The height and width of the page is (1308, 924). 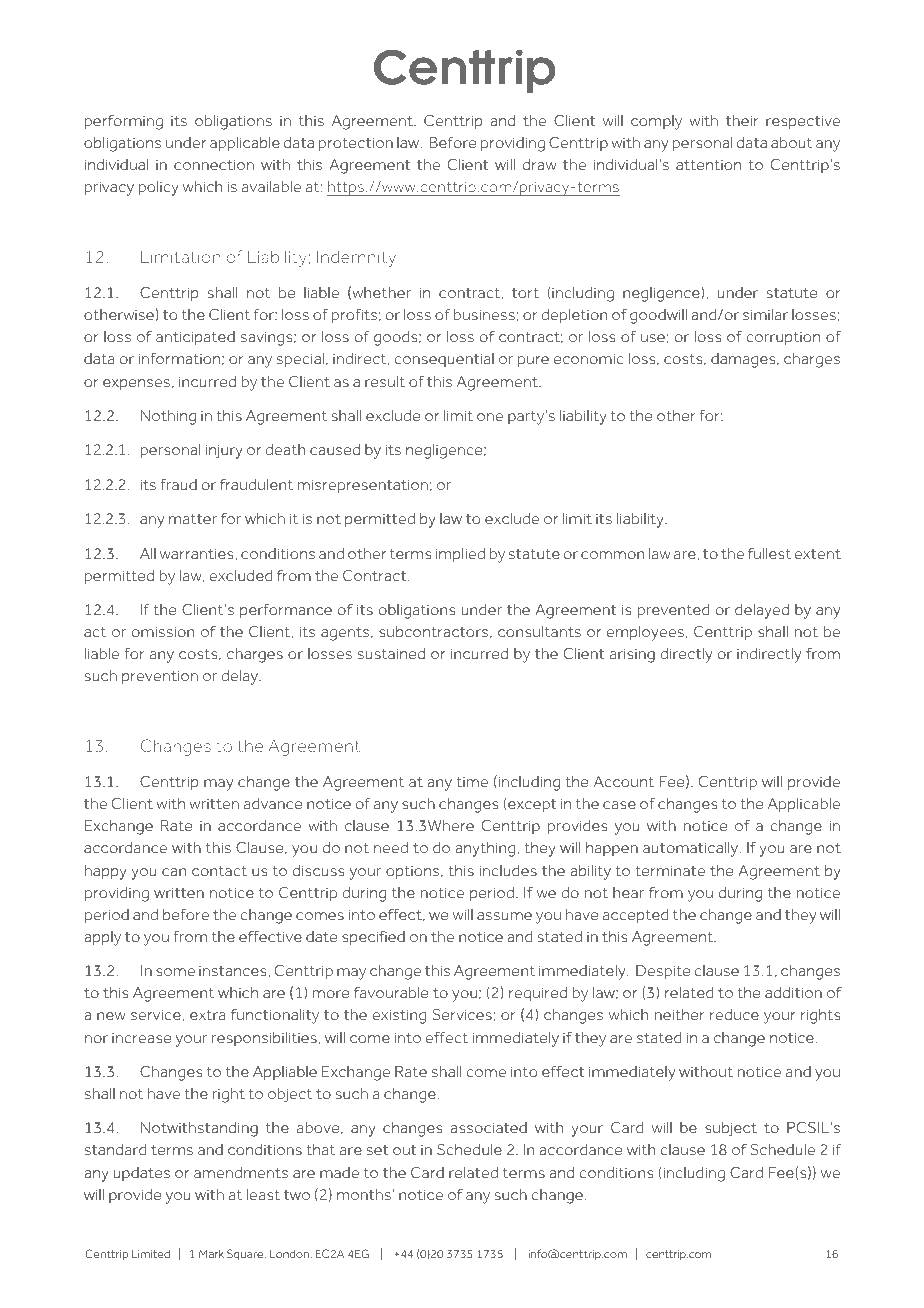 What do you see at coordinates (539, 164) in the page?
I see `draw` at bounding box center [539, 164].
